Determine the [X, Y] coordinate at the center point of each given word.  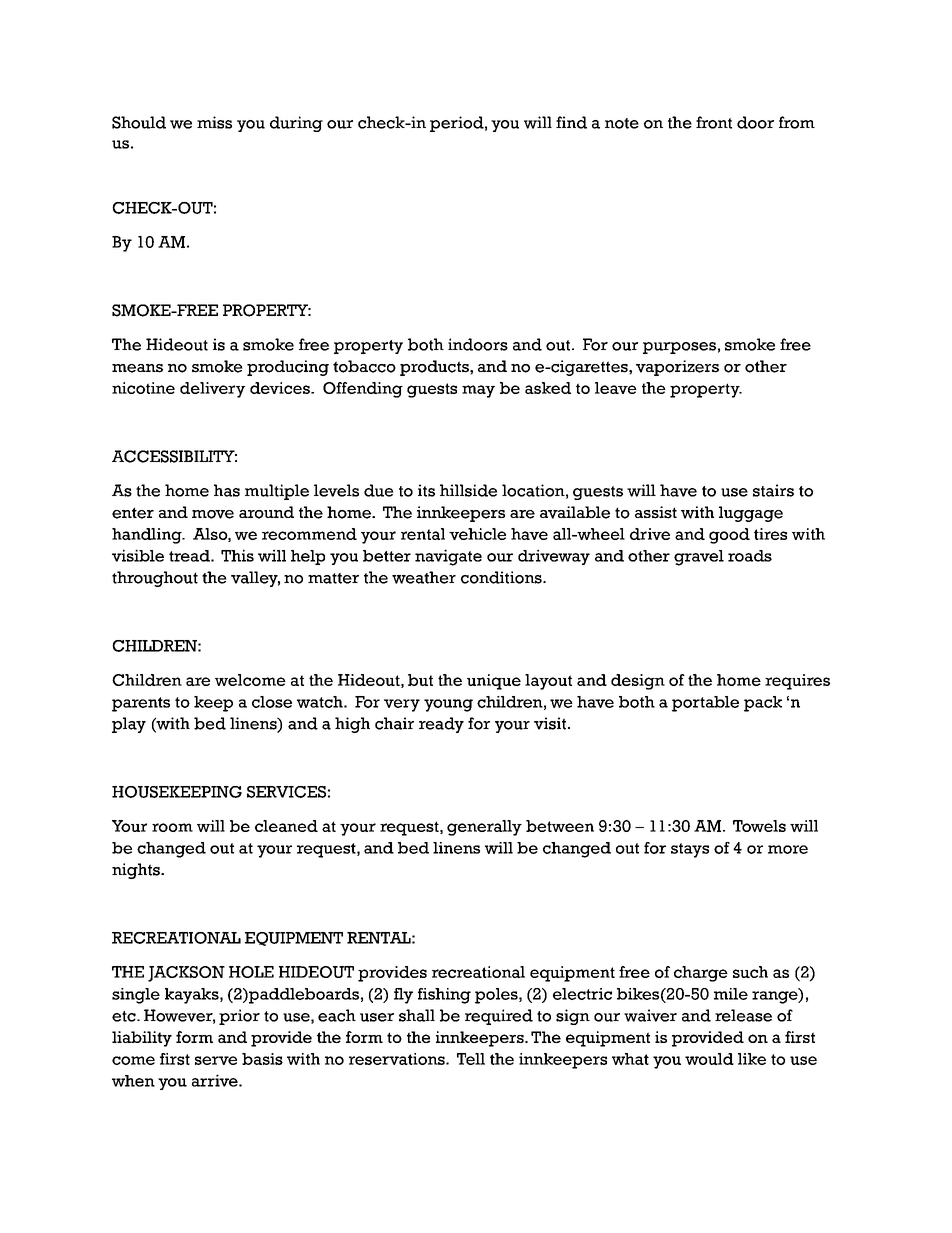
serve [216, 1060]
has [227, 490]
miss [214, 122]
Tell [471, 1059]
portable [705, 704]
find [571, 122]
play [129, 725]
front [714, 122]
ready [441, 725]
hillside [468, 490]
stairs [773, 490]
